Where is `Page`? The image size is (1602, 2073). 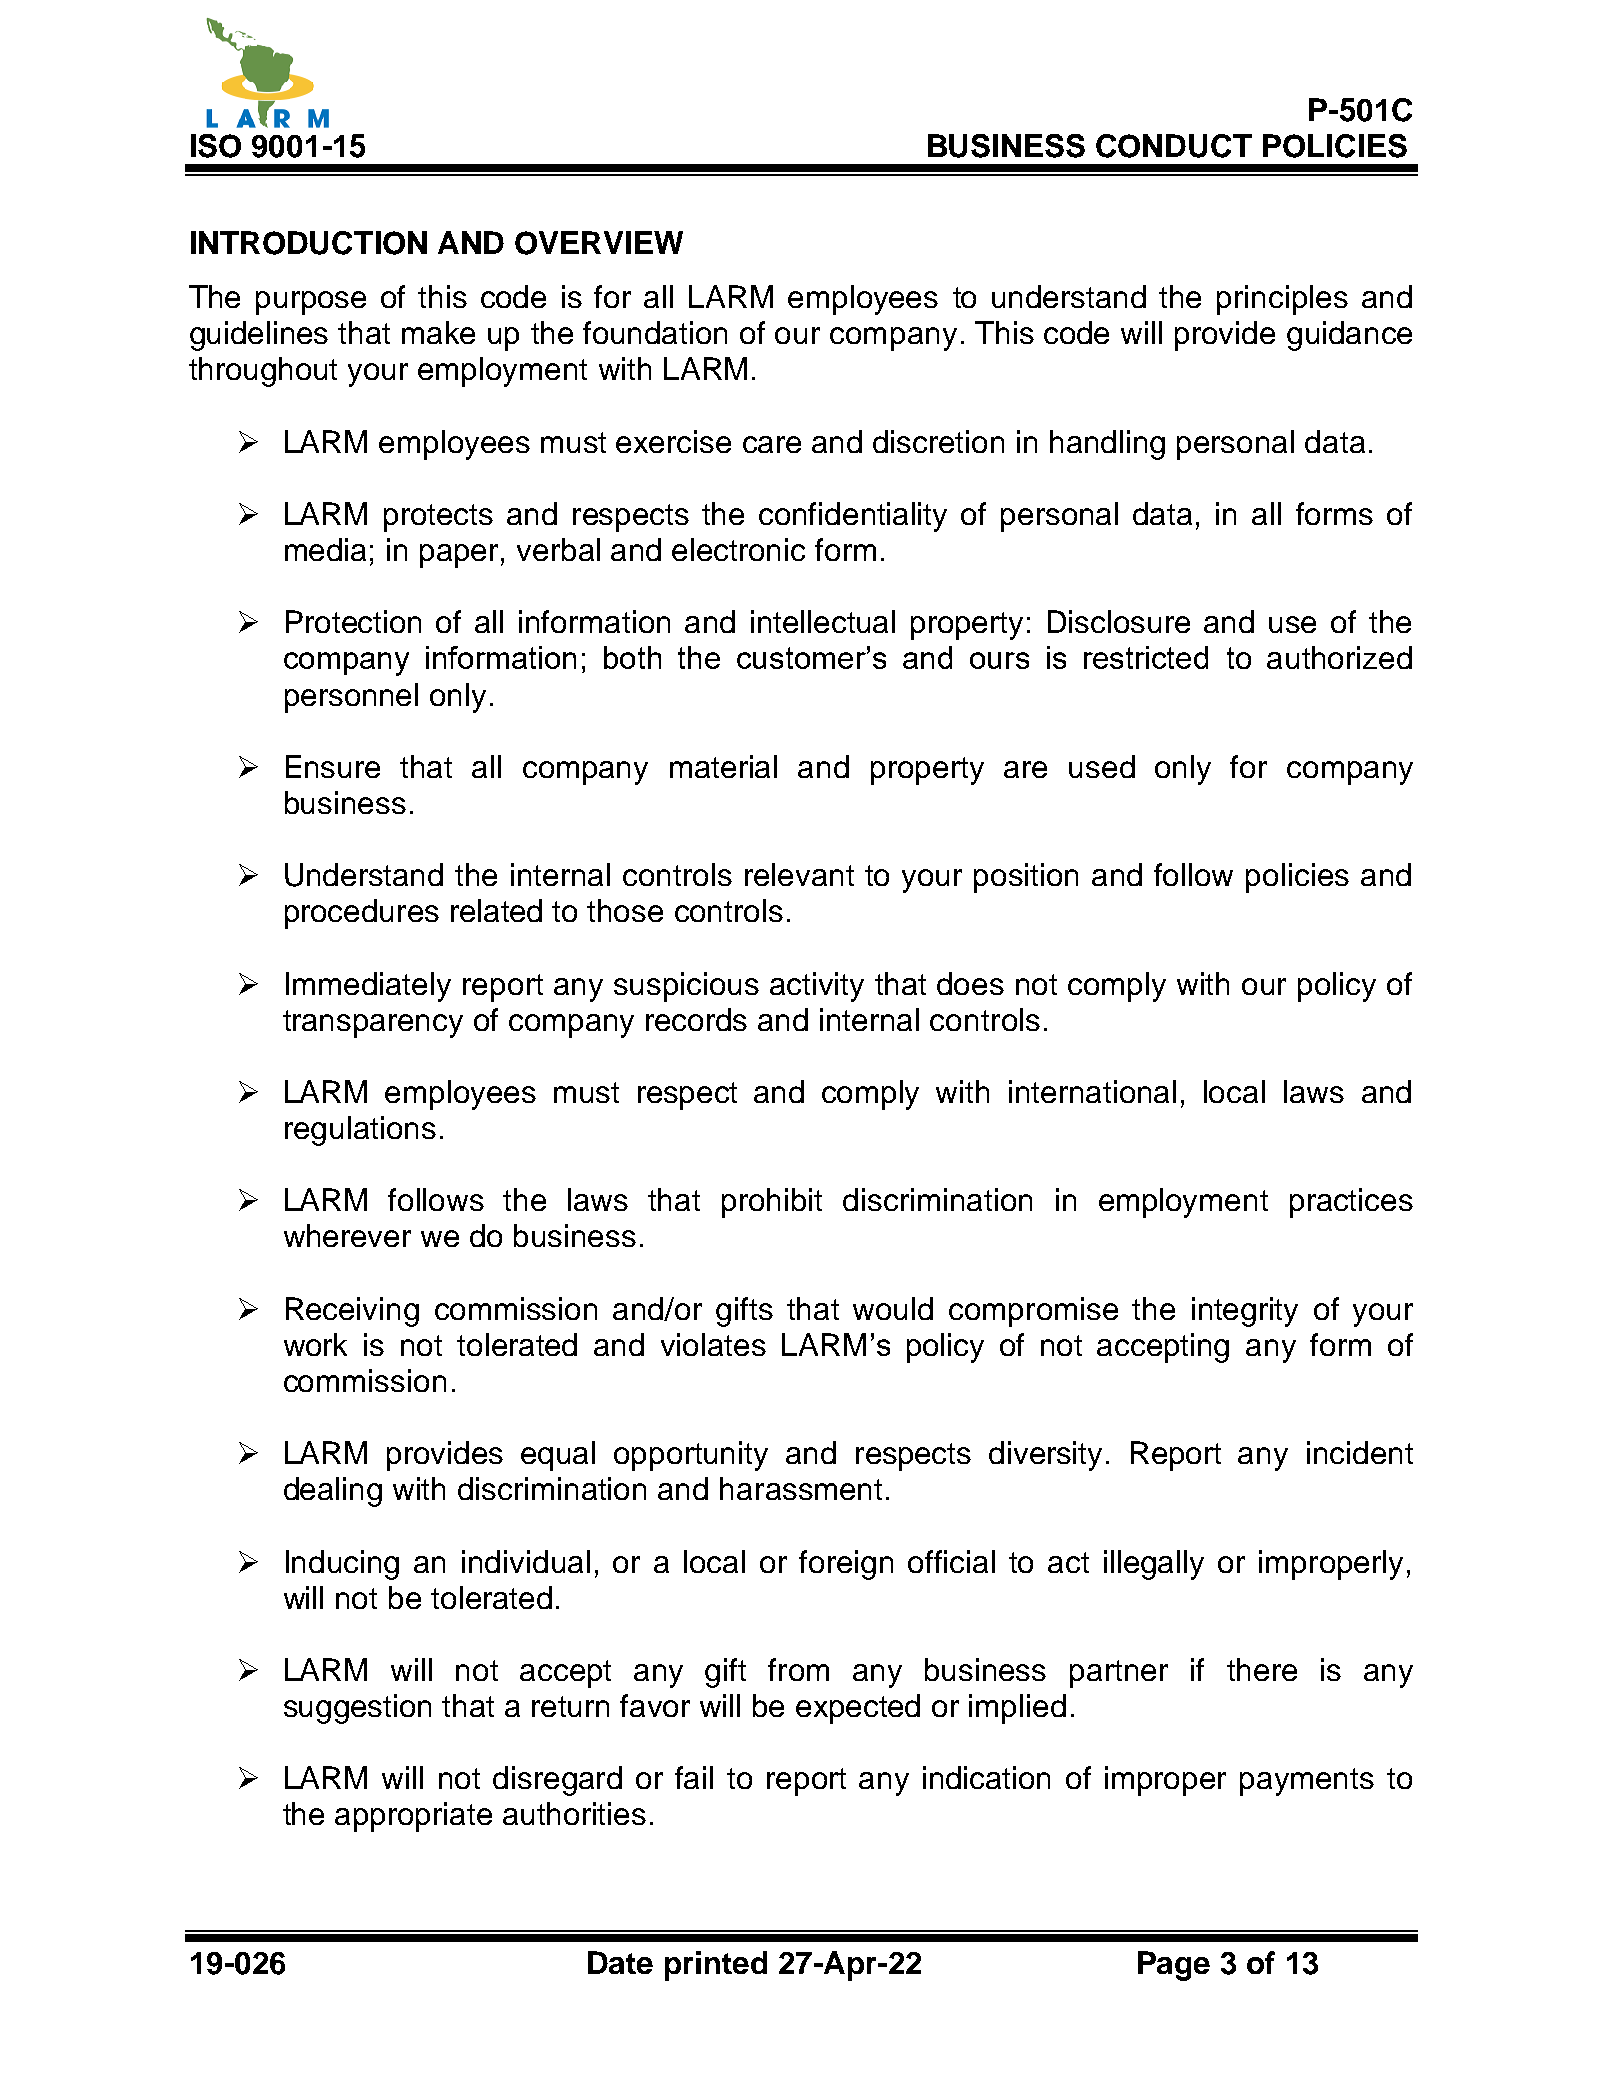 Page is located at coordinates (1174, 1966).
